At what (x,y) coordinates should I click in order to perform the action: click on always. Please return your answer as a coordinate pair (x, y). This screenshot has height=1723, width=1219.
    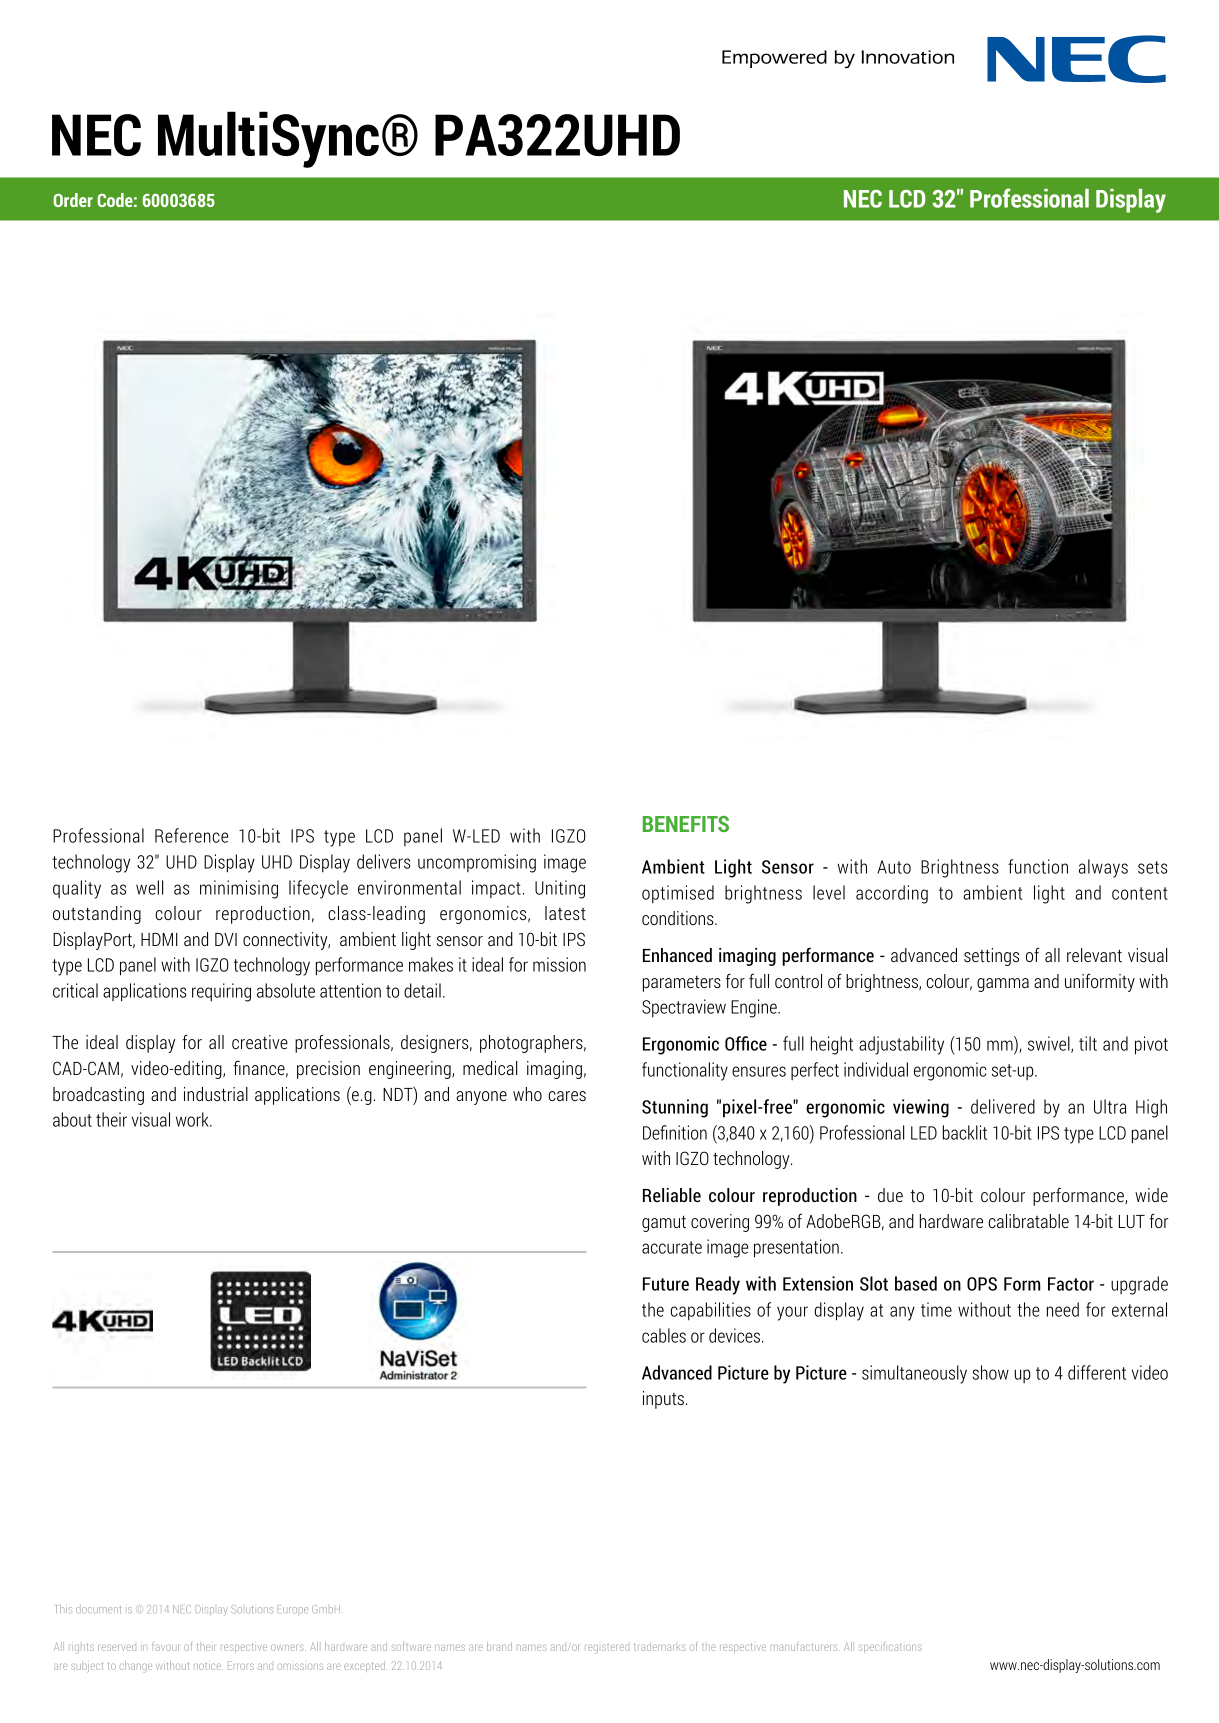
    Looking at the image, I should click on (1103, 868).
